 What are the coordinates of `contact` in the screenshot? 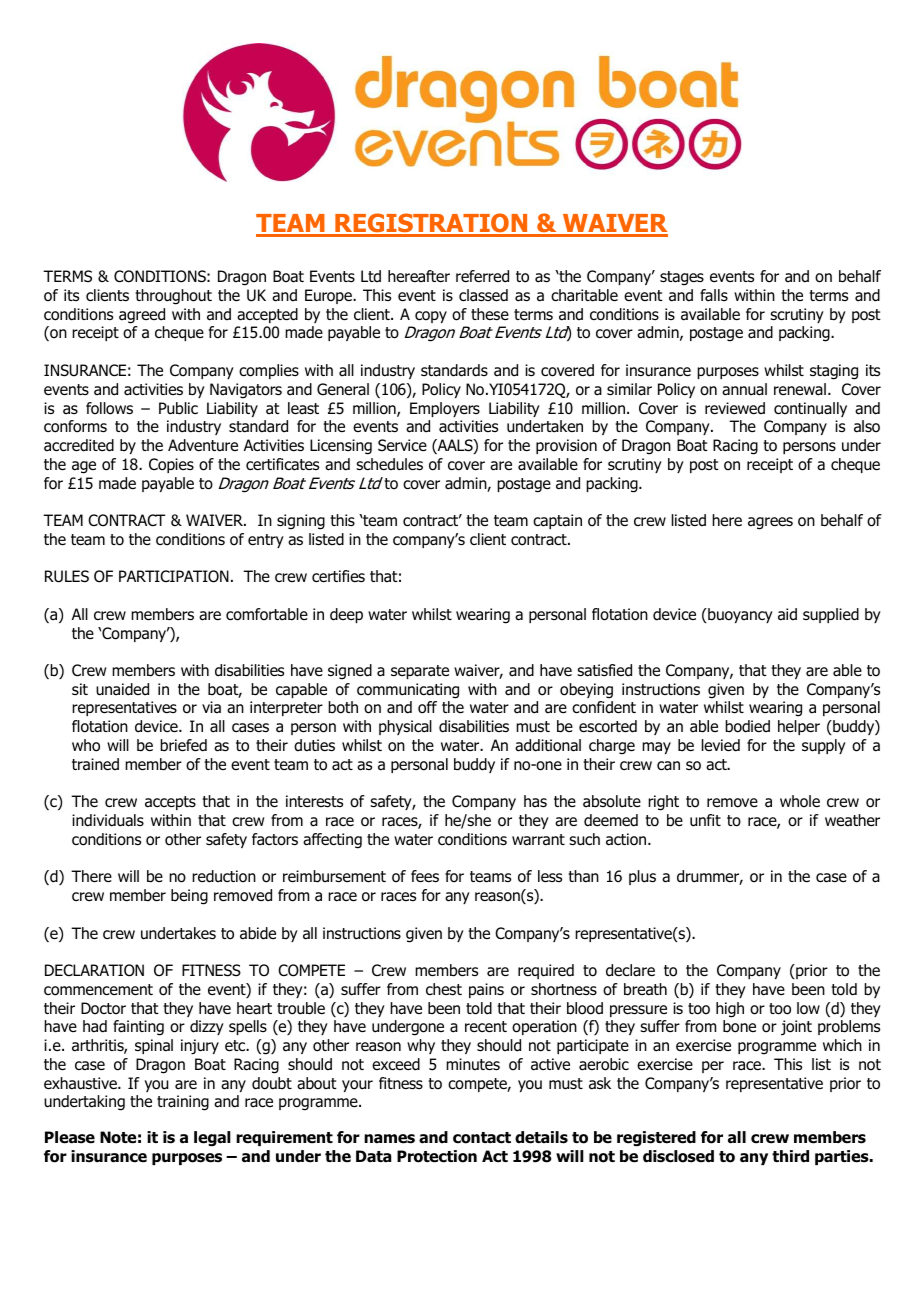 It's located at (482, 1138).
